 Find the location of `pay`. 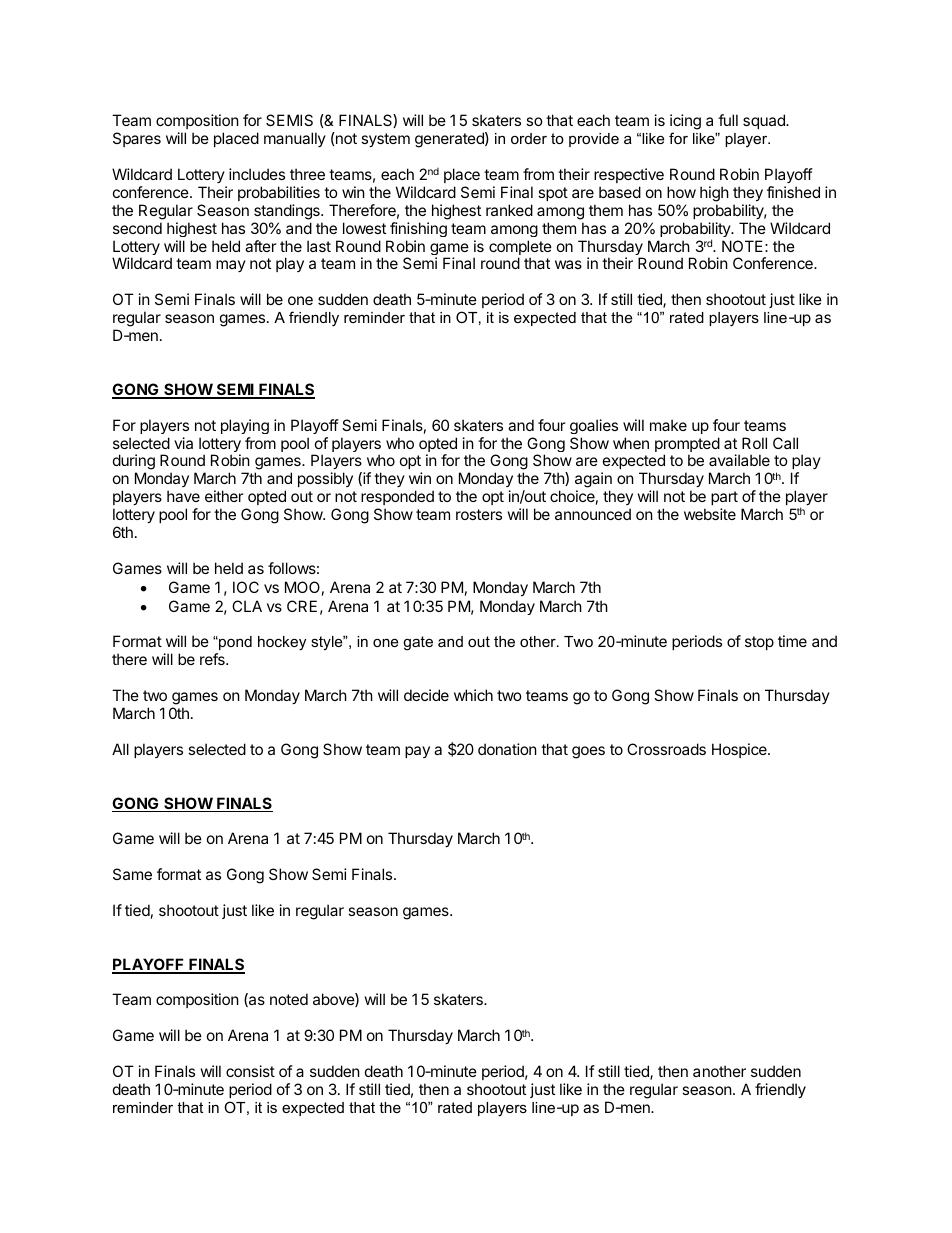

pay is located at coordinates (417, 752).
